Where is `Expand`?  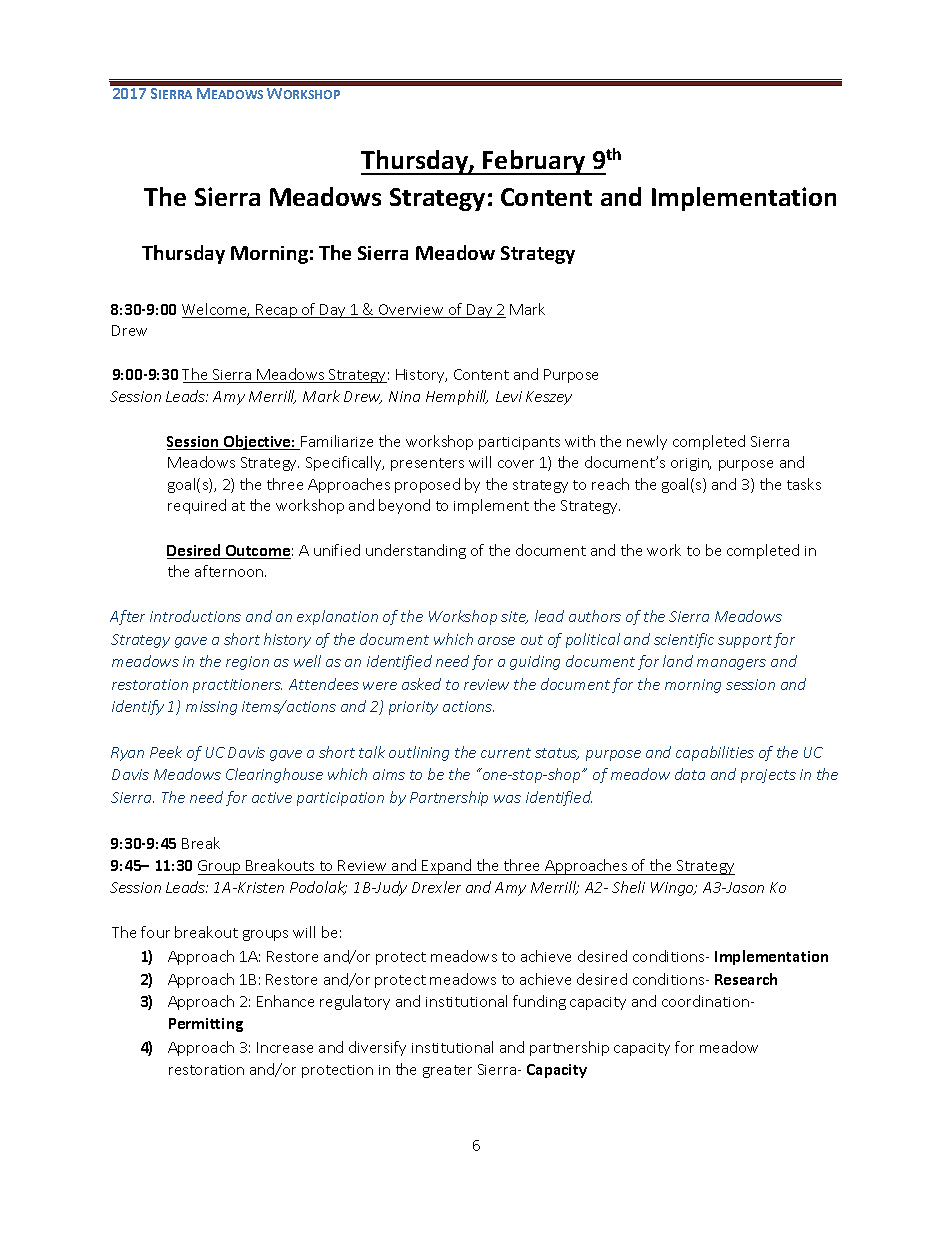 Expand is located at coordinates (447, 867).
